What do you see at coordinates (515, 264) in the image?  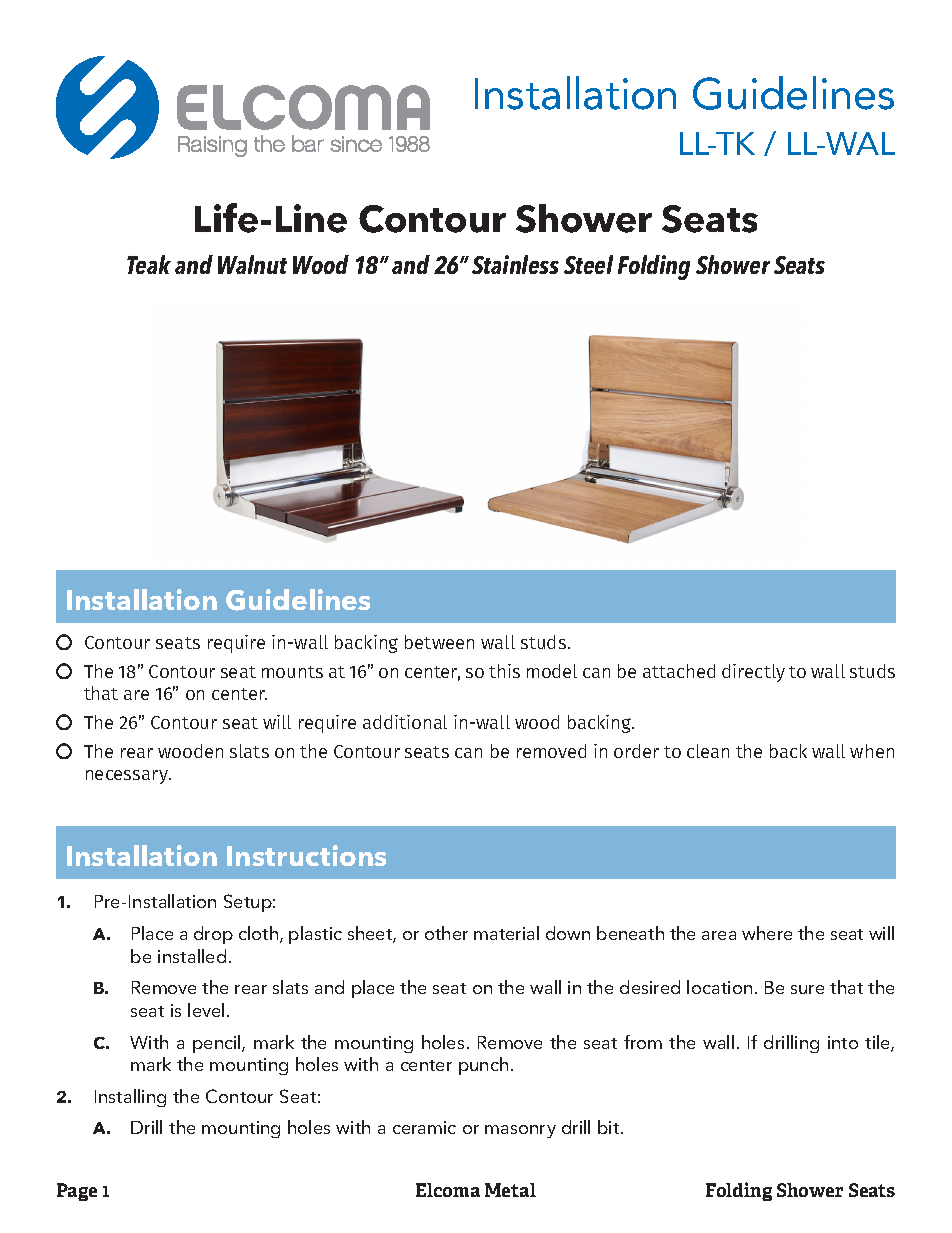 I see `Stainless` at bounding box center [515, 264].
